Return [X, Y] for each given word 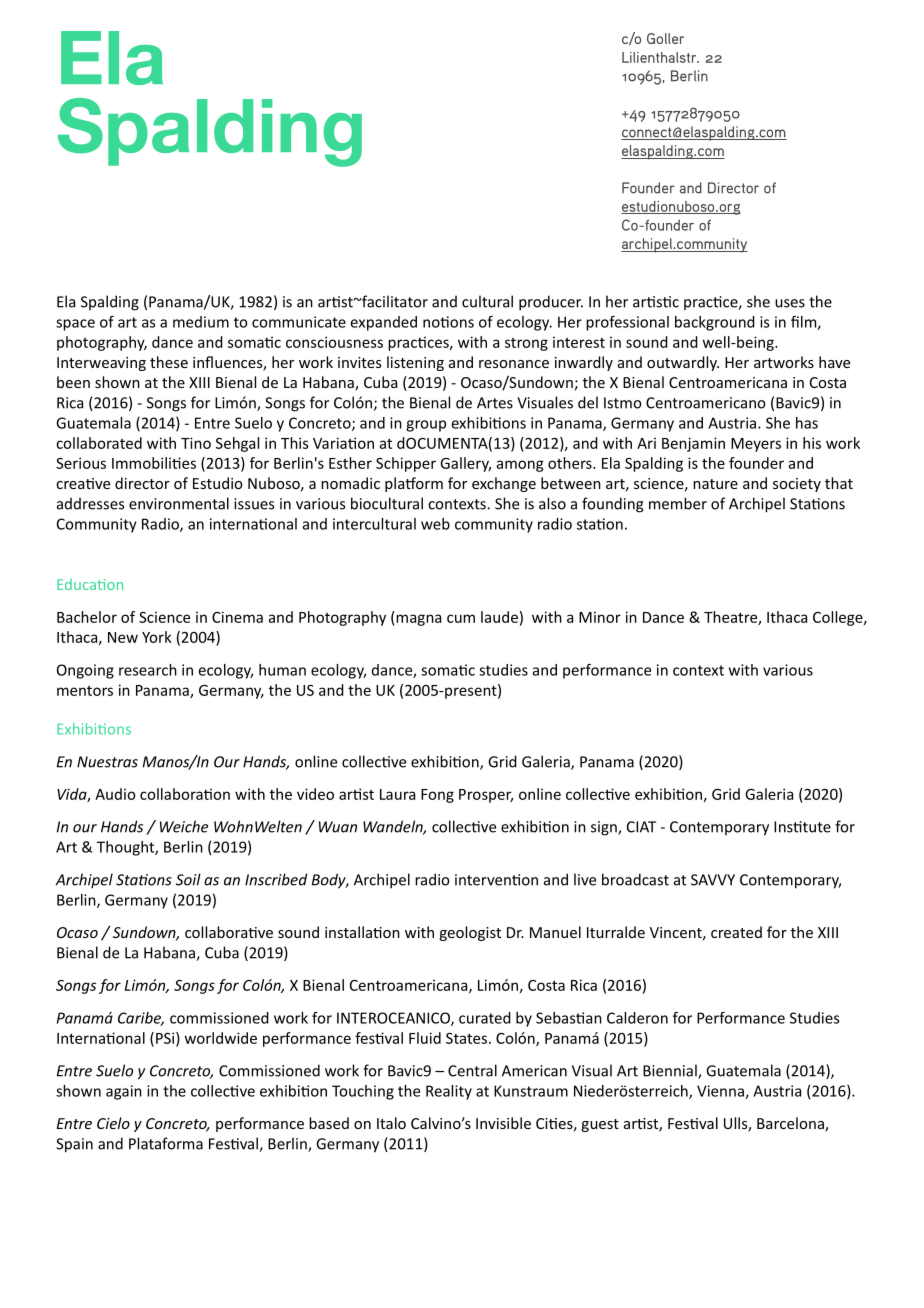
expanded [383, 323]
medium [201, 322]
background [715, 323]
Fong [437, 796]
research [148, 670]
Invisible [503, 1123]
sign [605, 828]
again [124, 1092]
